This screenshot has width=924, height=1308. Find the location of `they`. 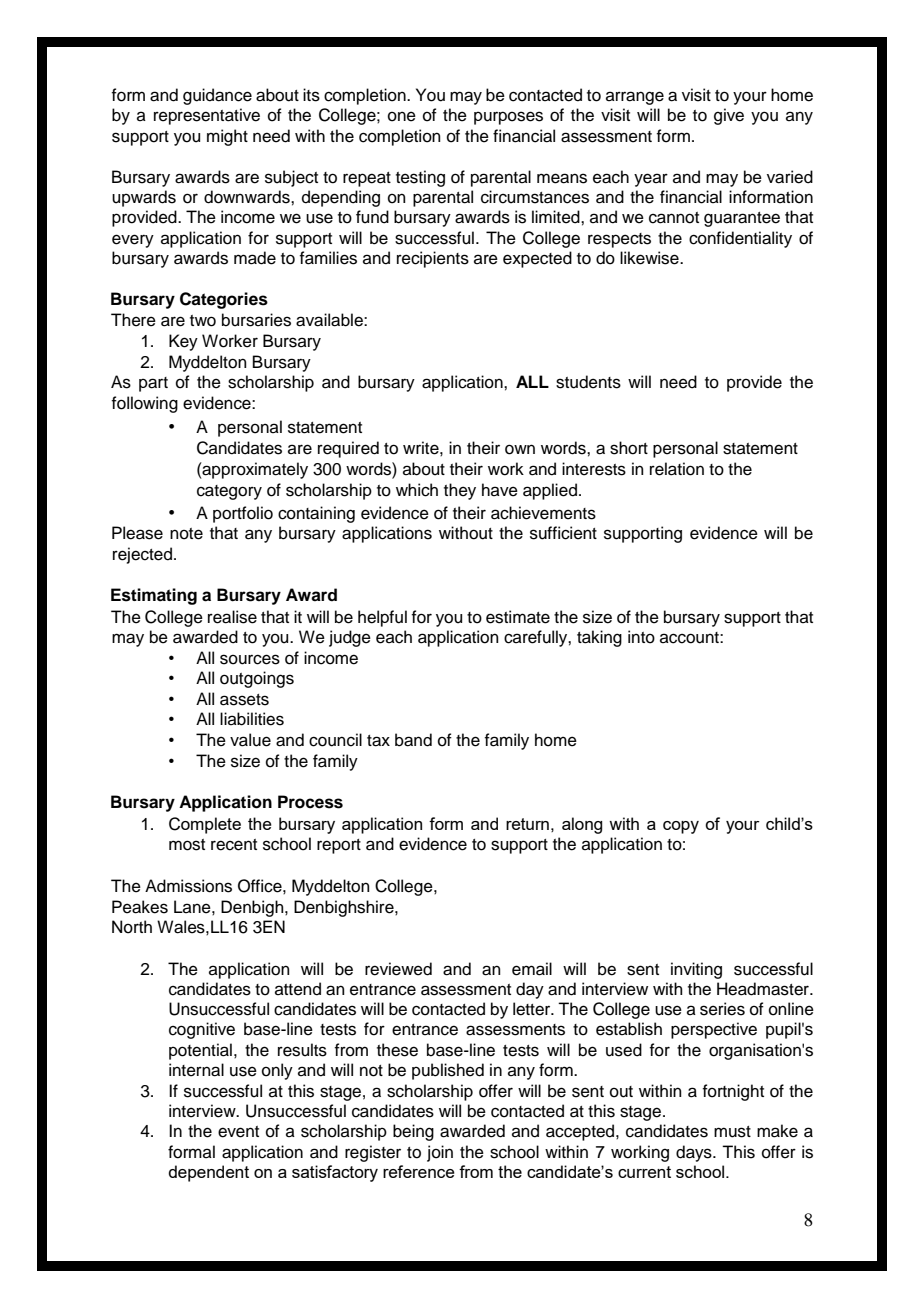

they is located at coordinates (460, 491).
